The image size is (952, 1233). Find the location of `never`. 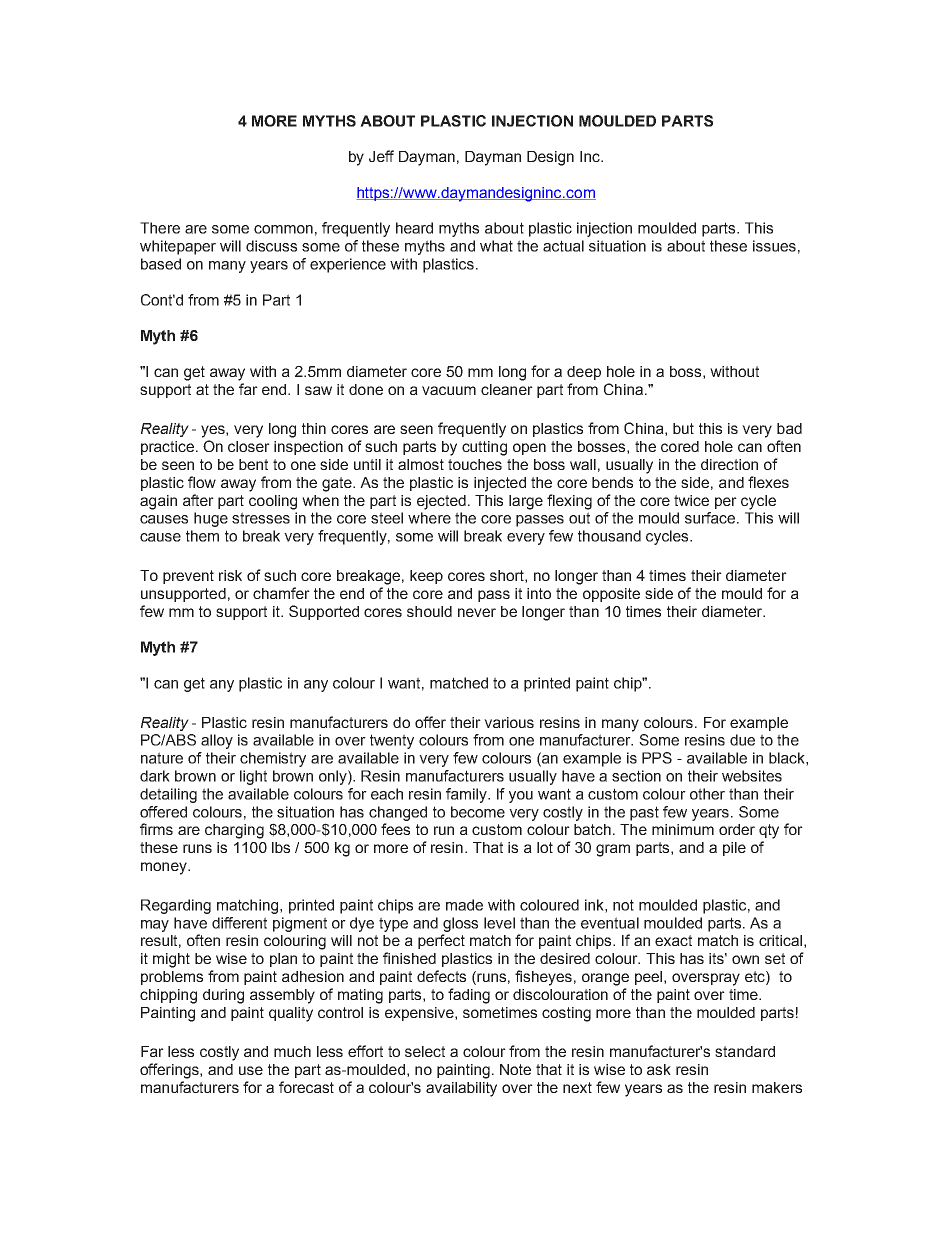

never is located at coordinates (477, 612).
